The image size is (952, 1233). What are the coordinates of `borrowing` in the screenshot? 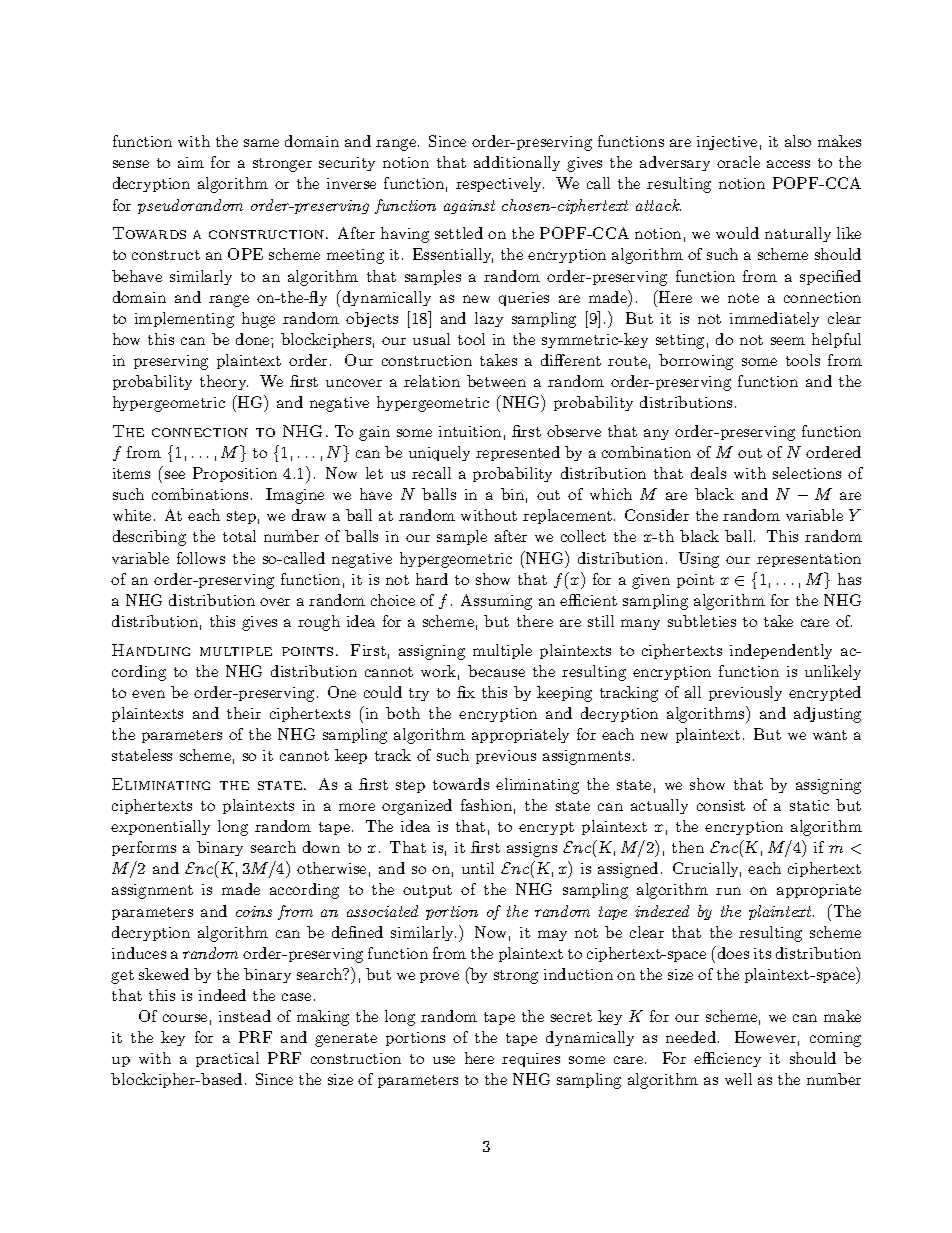 It's located at (696, 362).
